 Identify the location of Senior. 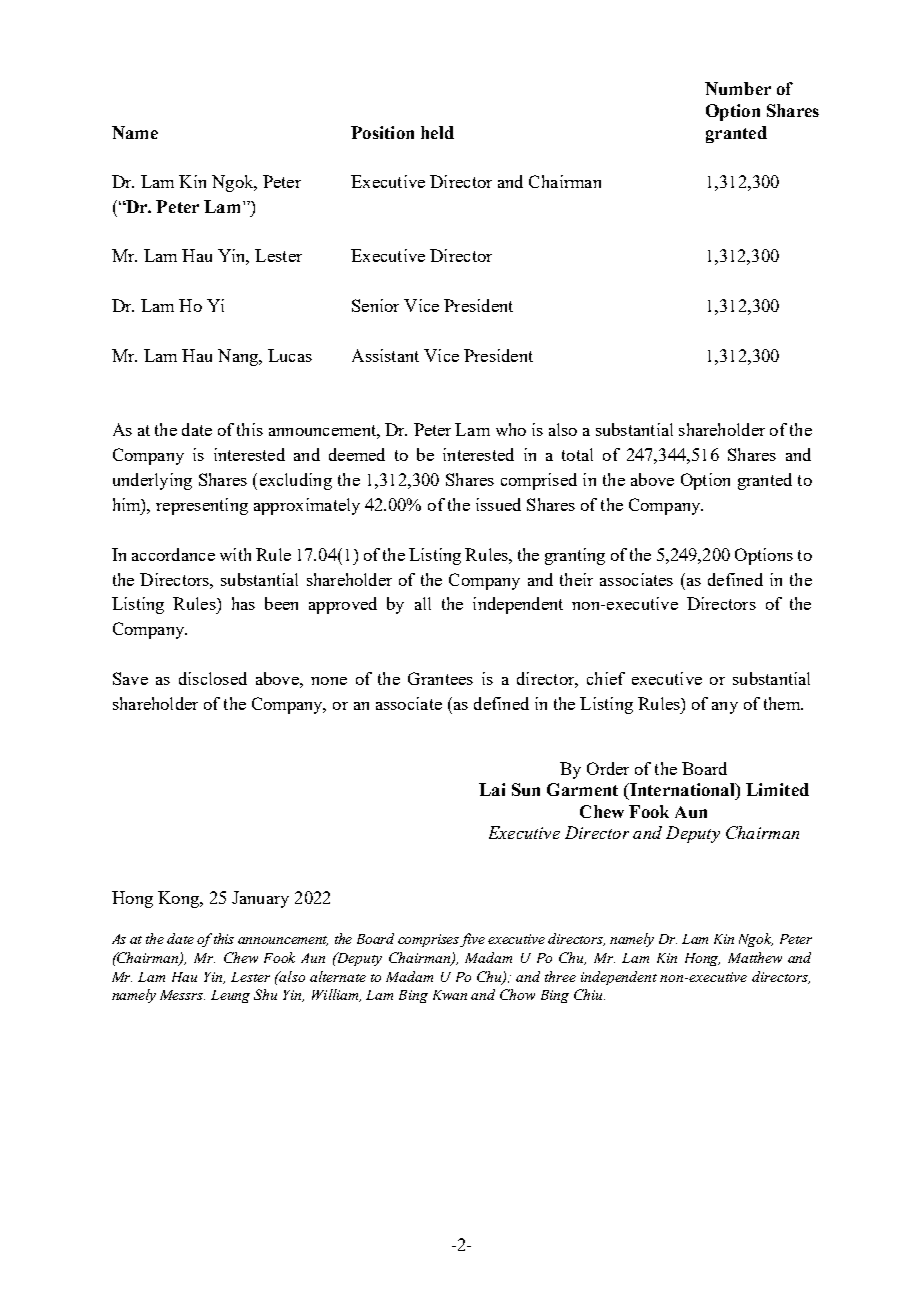
(375, 305).
